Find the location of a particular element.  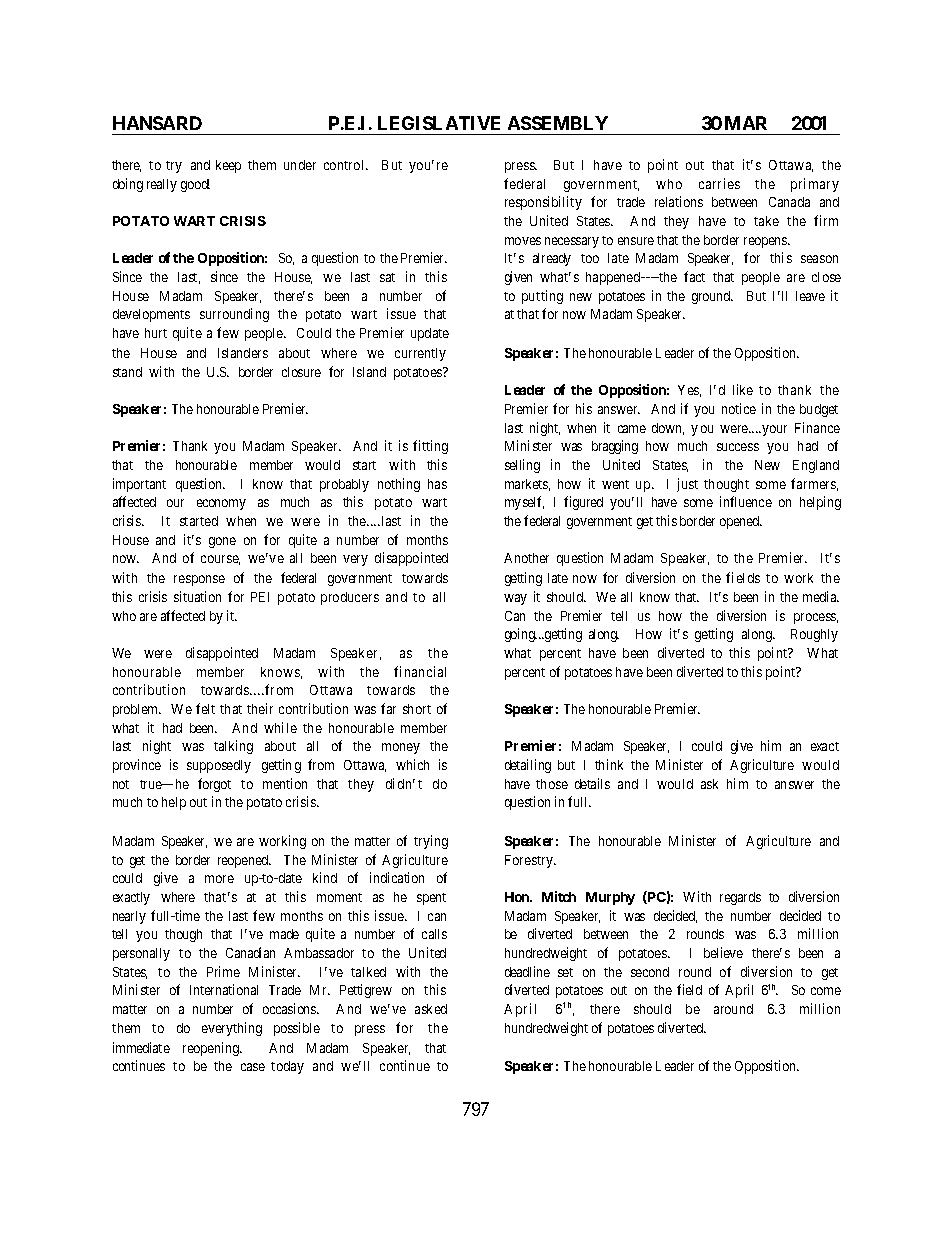

LEGISLATIVE is located at coordinates (439, 123).
